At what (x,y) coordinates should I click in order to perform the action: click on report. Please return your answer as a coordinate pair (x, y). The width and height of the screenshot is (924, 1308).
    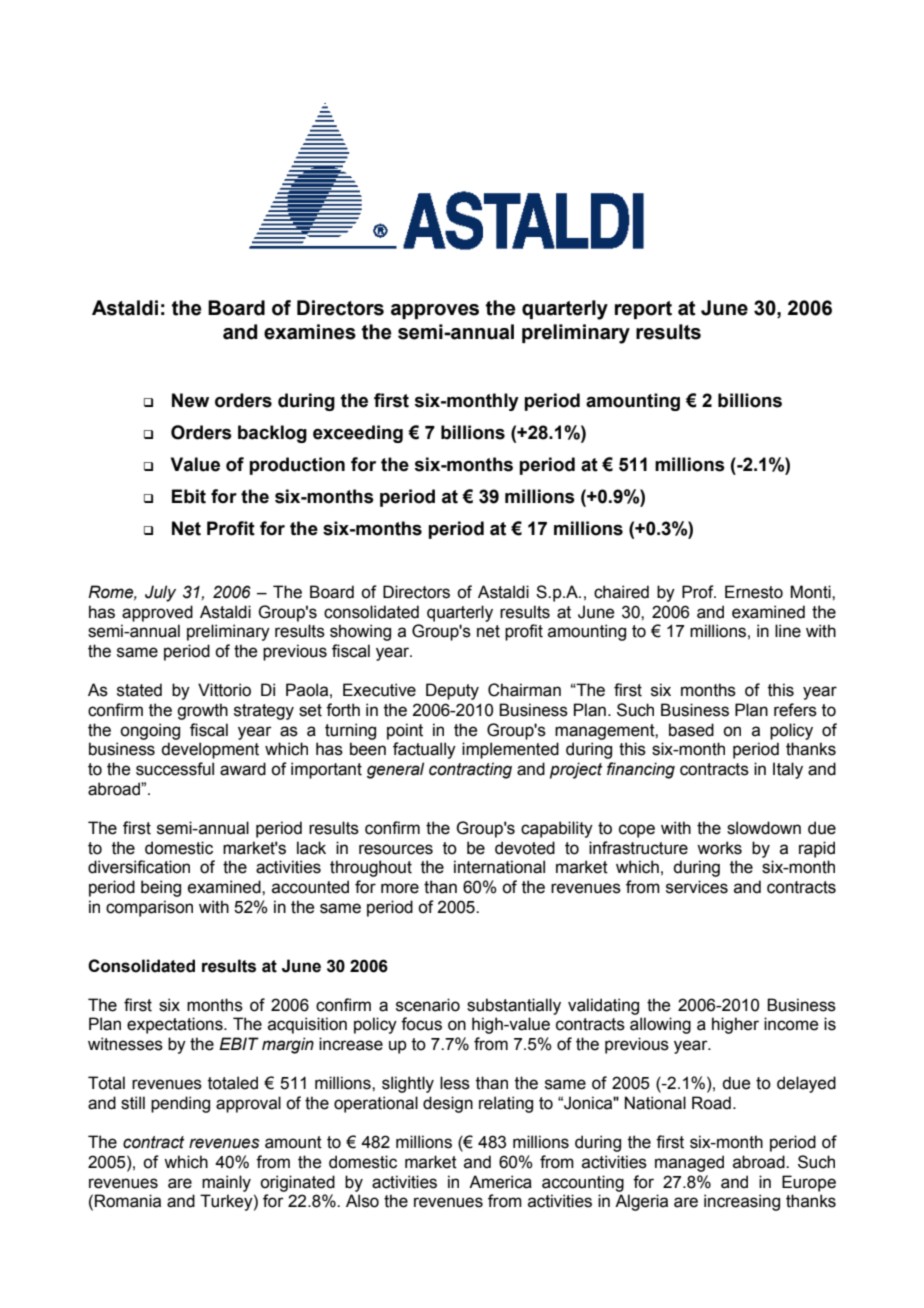
    Looking at the image, I should click on (643, 310).
